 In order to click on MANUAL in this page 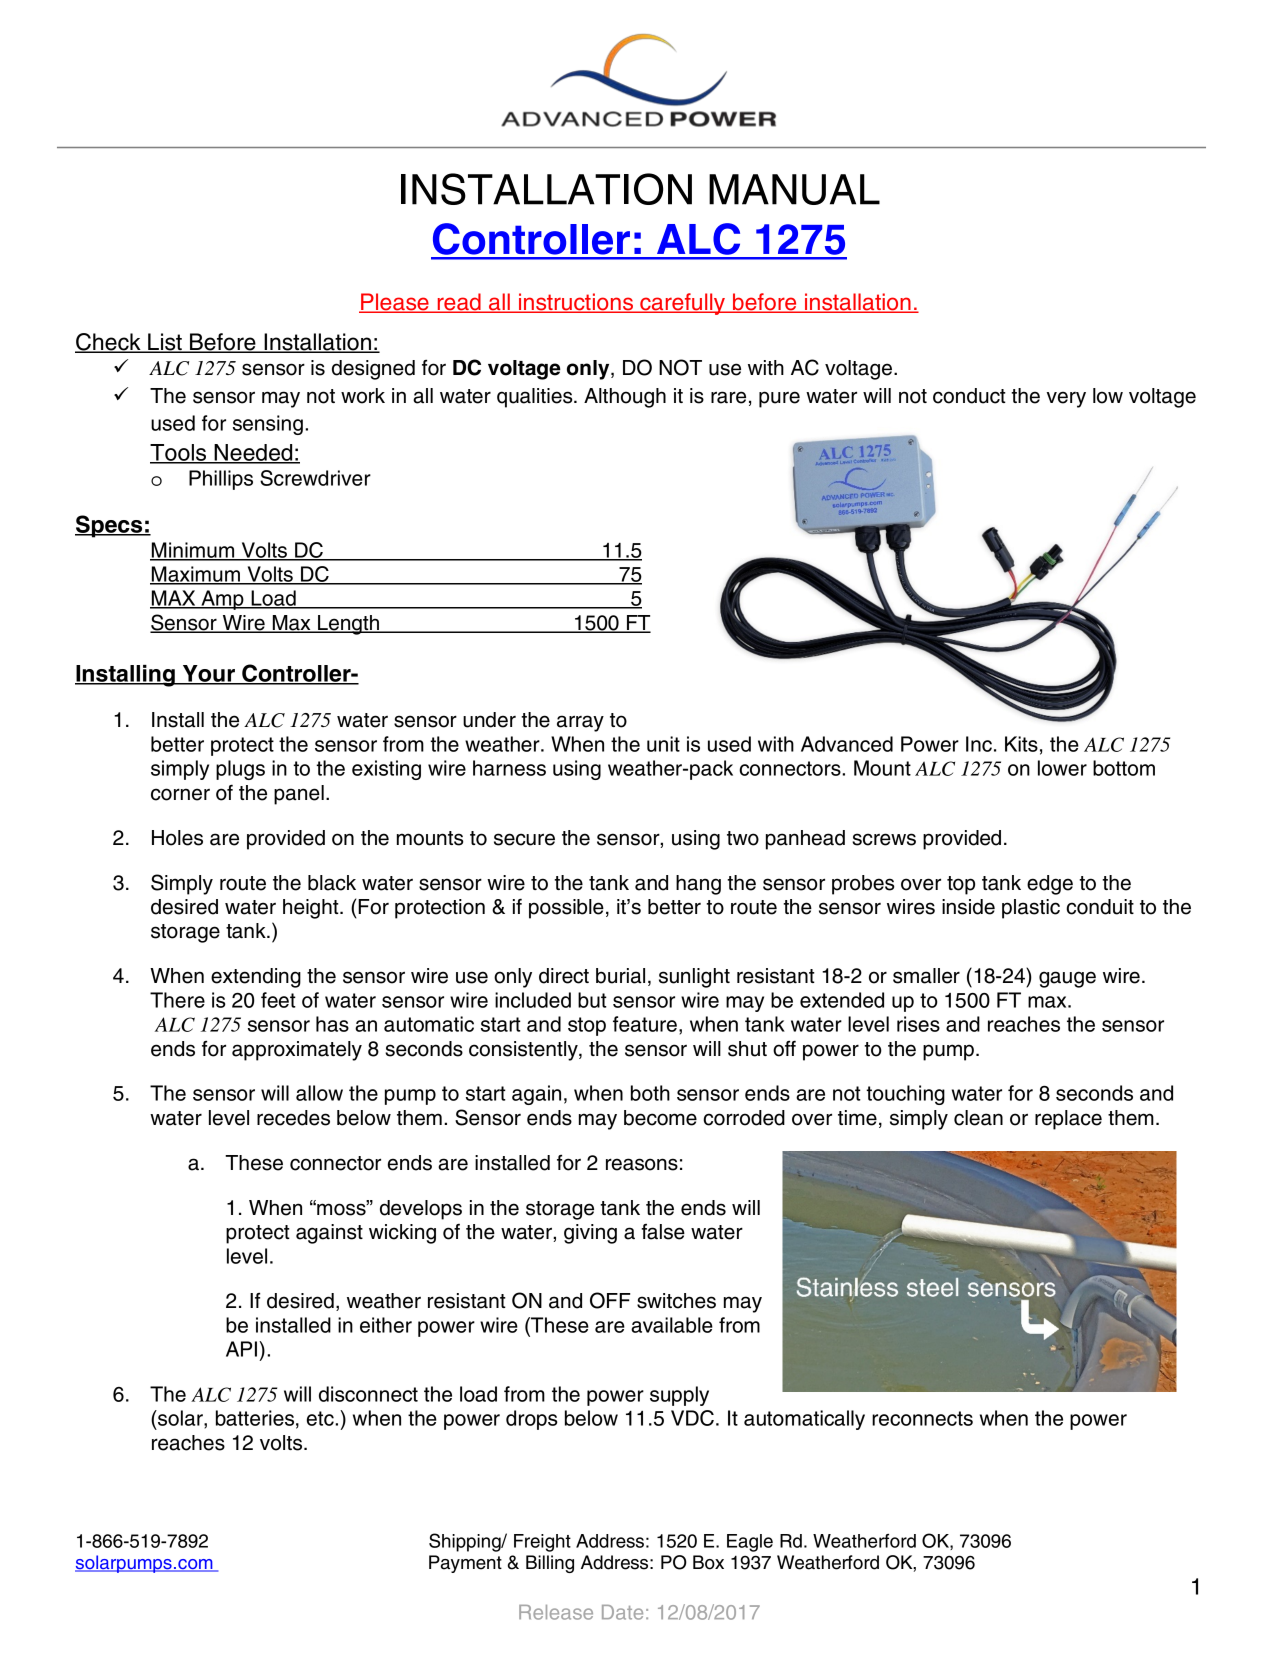, I will do `click(794, 189)`.
